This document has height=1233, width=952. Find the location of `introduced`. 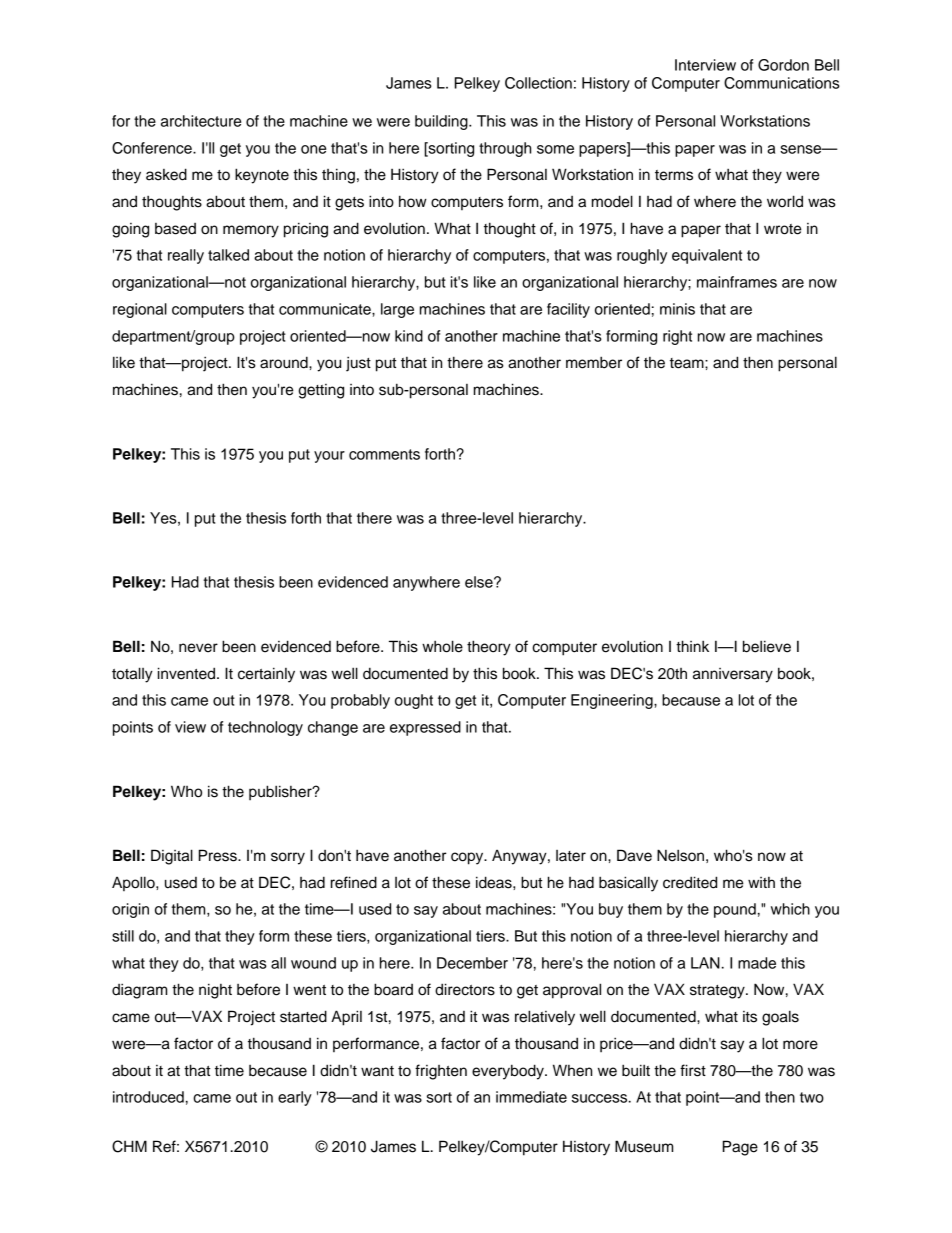

introduced is located at coordinates (148, 1097).
